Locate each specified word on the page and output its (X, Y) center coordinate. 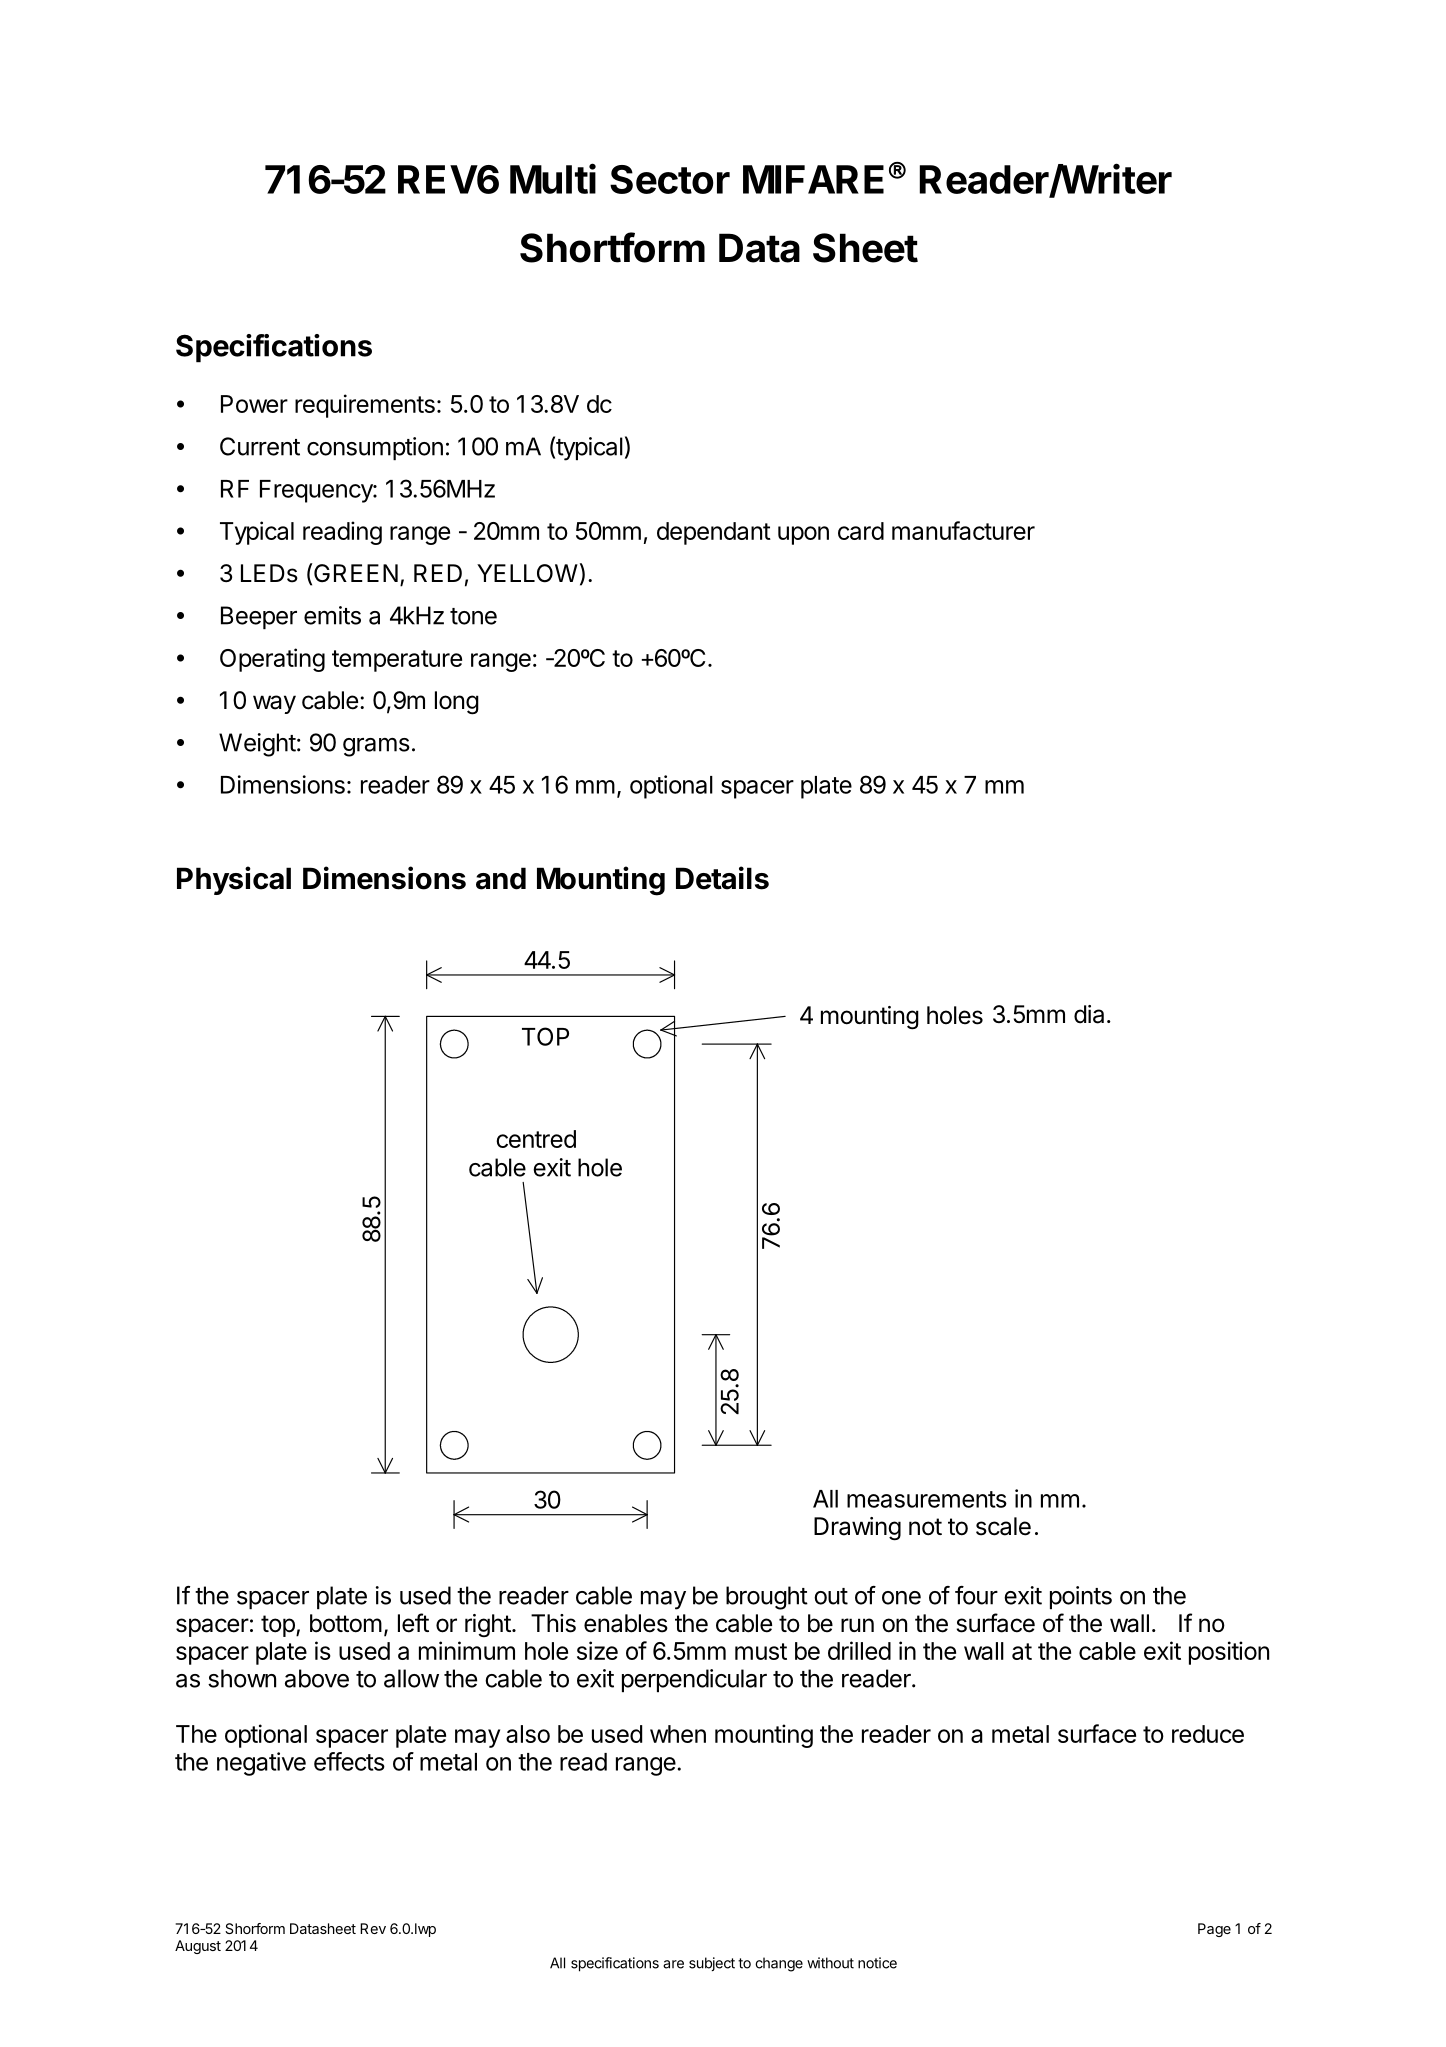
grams (376, 747)
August (198, 1947)
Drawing (857, 1529)
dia (1089, 1014)
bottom (346, 1623)
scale (1003, 1526)
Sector (670, 179)
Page (1214, 1930)
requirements (365, 406)
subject (712, 1964)
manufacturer (963, 530)
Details (722, 878)
